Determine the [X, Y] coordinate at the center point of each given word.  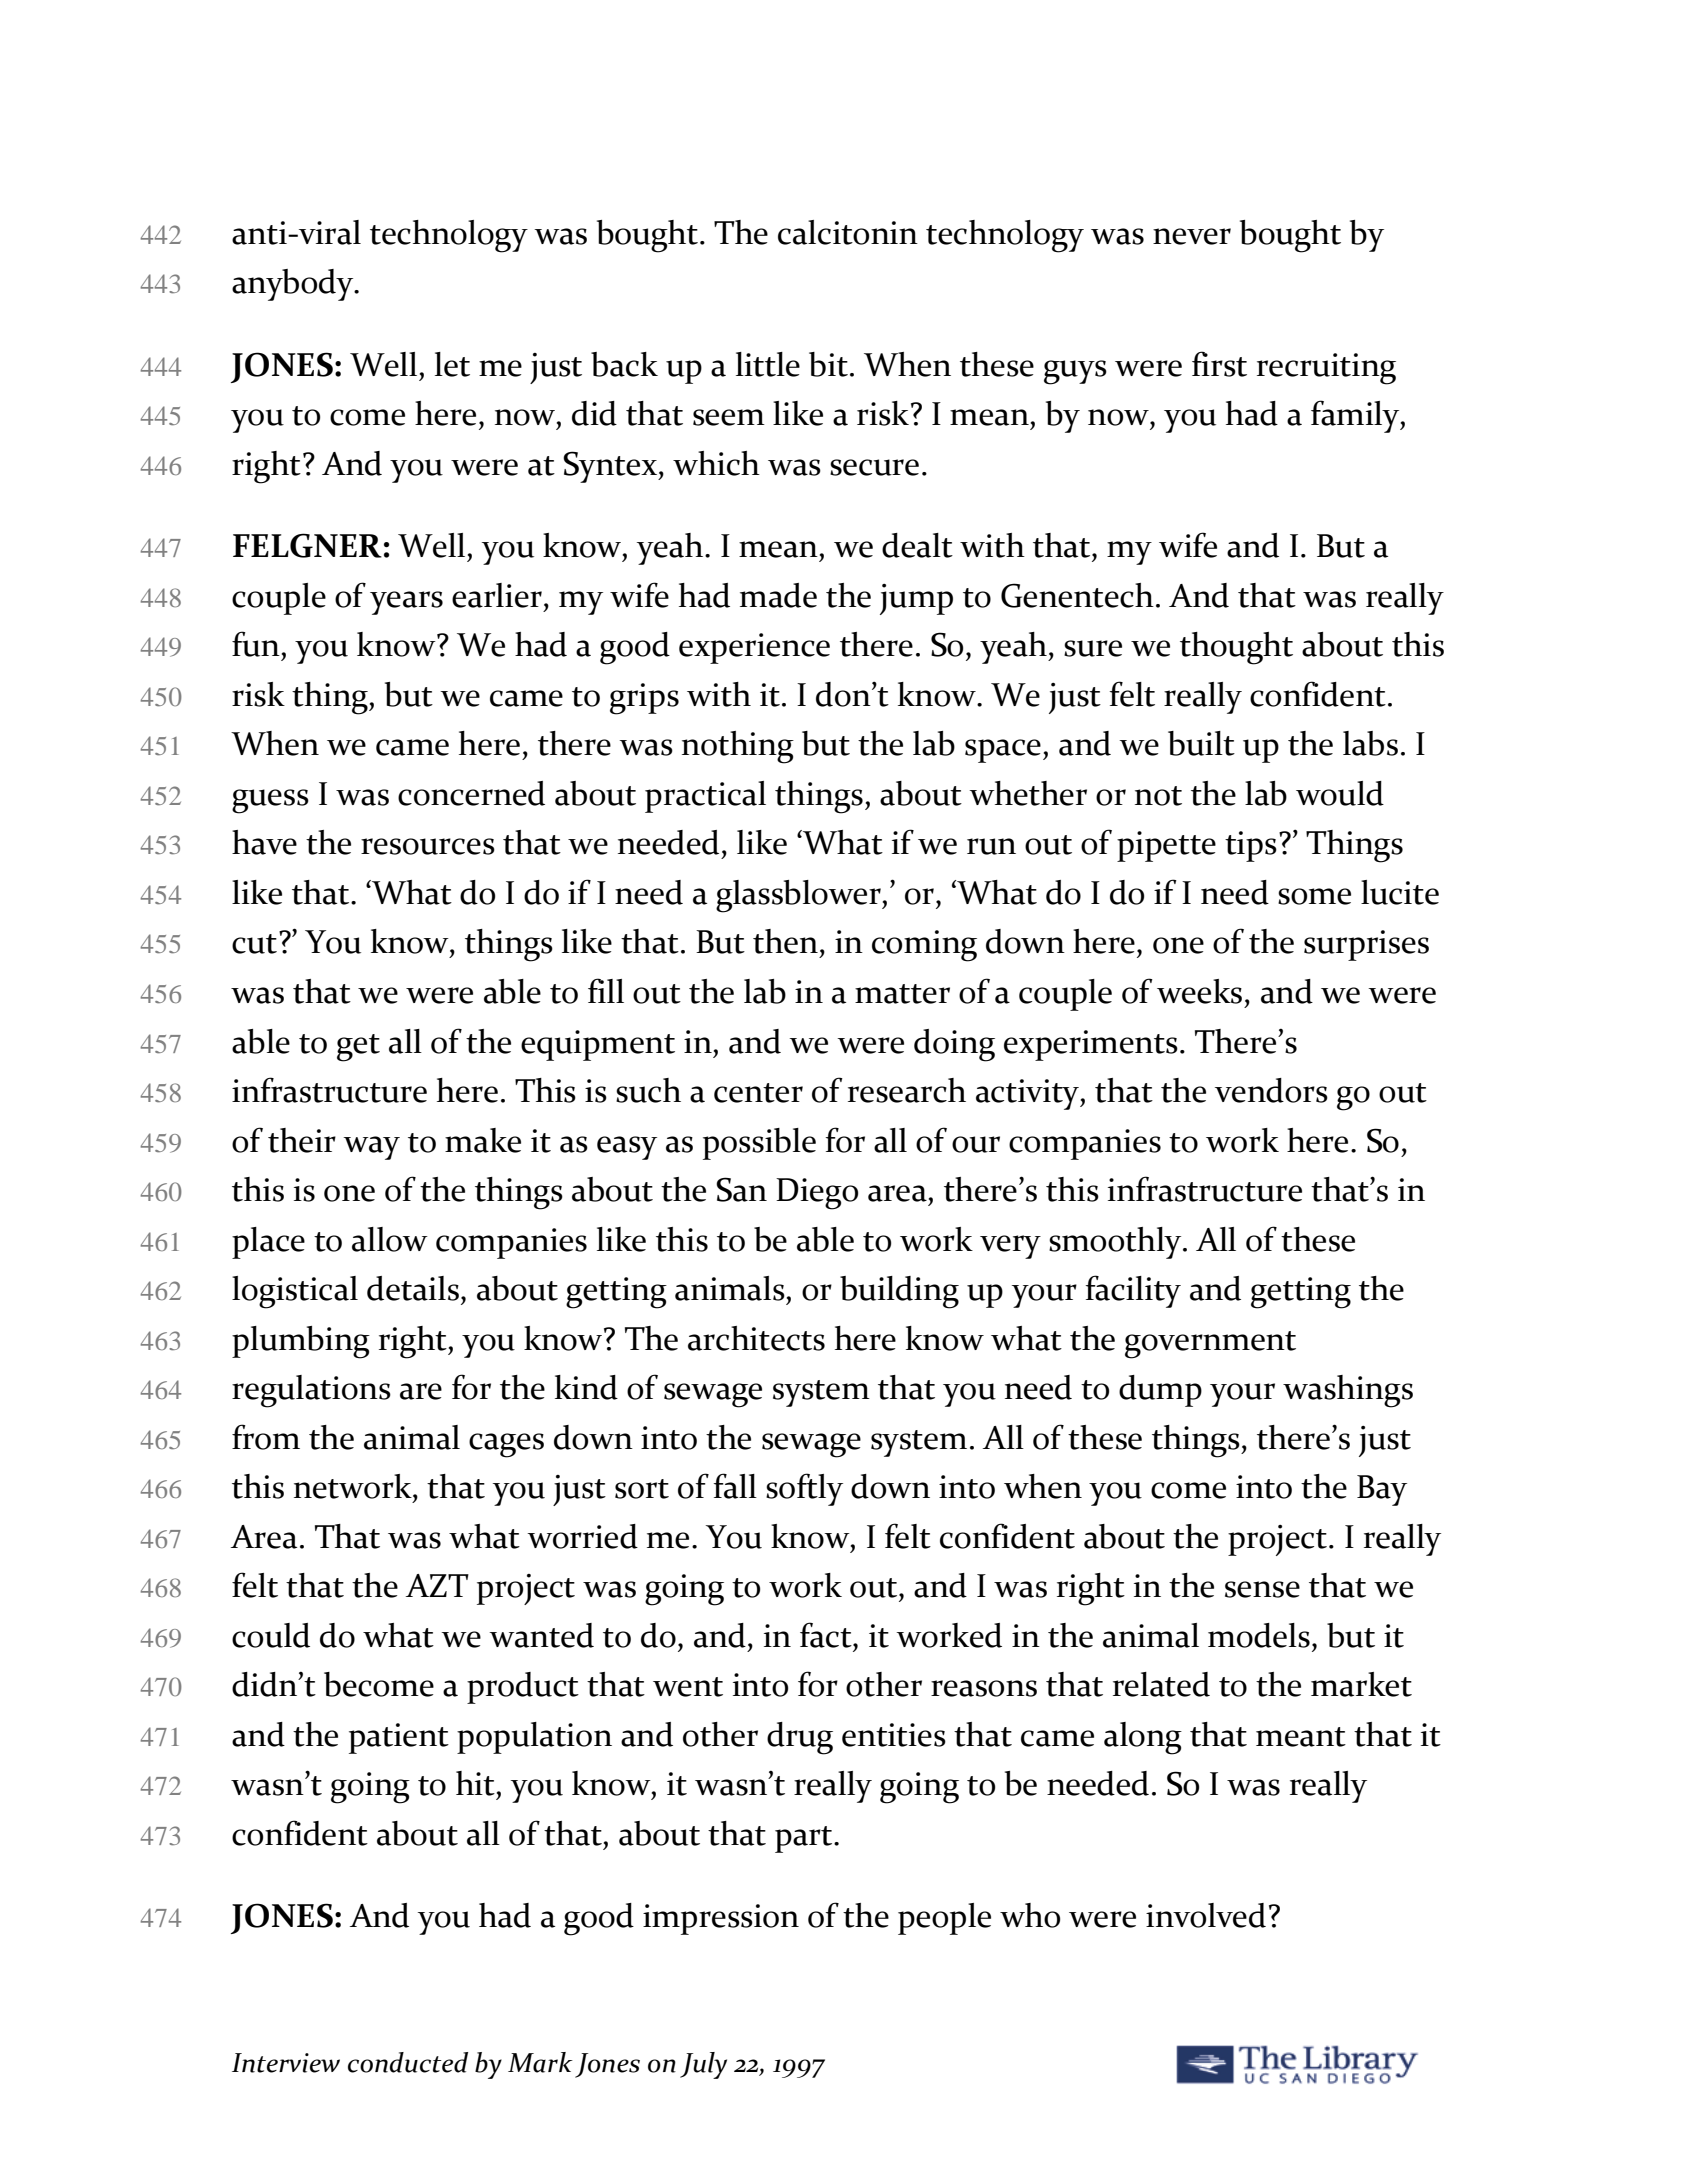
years [406, 603]
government [1210, 1345]
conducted [408, 2062]
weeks [1199, 991]
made [778, 595]
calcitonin [848, 232]
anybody [294, 285]
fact [827, 1635]
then [785, 941]
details [414, 1288]
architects [756, 1338]
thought [1236, 648]
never [1192, 236]
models [1259, 1635]
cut [254, 944]
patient [399, 1738]
